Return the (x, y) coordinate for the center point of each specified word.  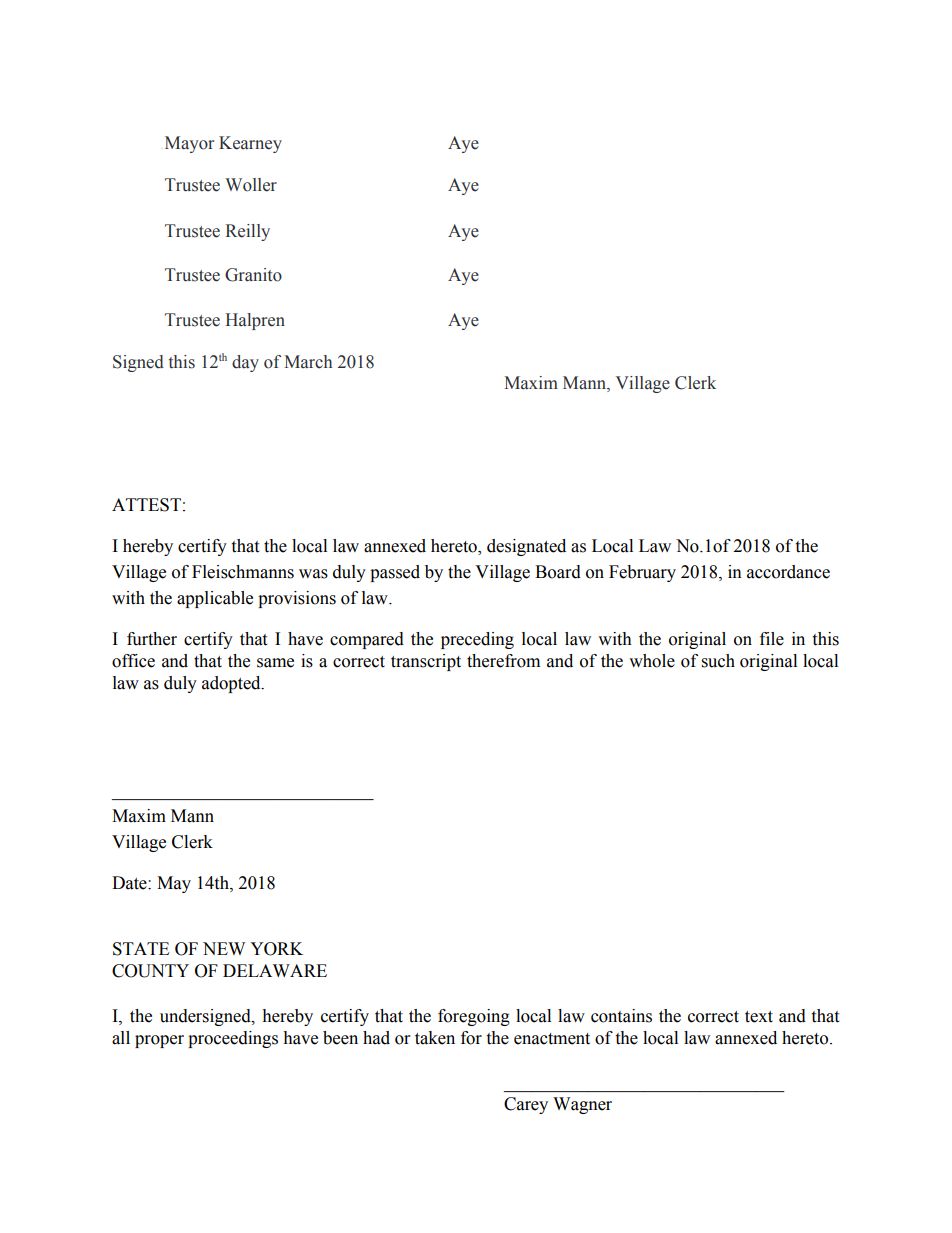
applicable (215, 599)
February (642, 573)
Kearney (250, 144)
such (718, 661)
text (759, 1017)
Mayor (189, 144)
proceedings (233, 1039)
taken (435, 1038)
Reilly (247, 232)
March (308, 362)
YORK (276, 949)
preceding (477, 640)
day (245, 363)
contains (621, 1016)
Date (130, 883)
